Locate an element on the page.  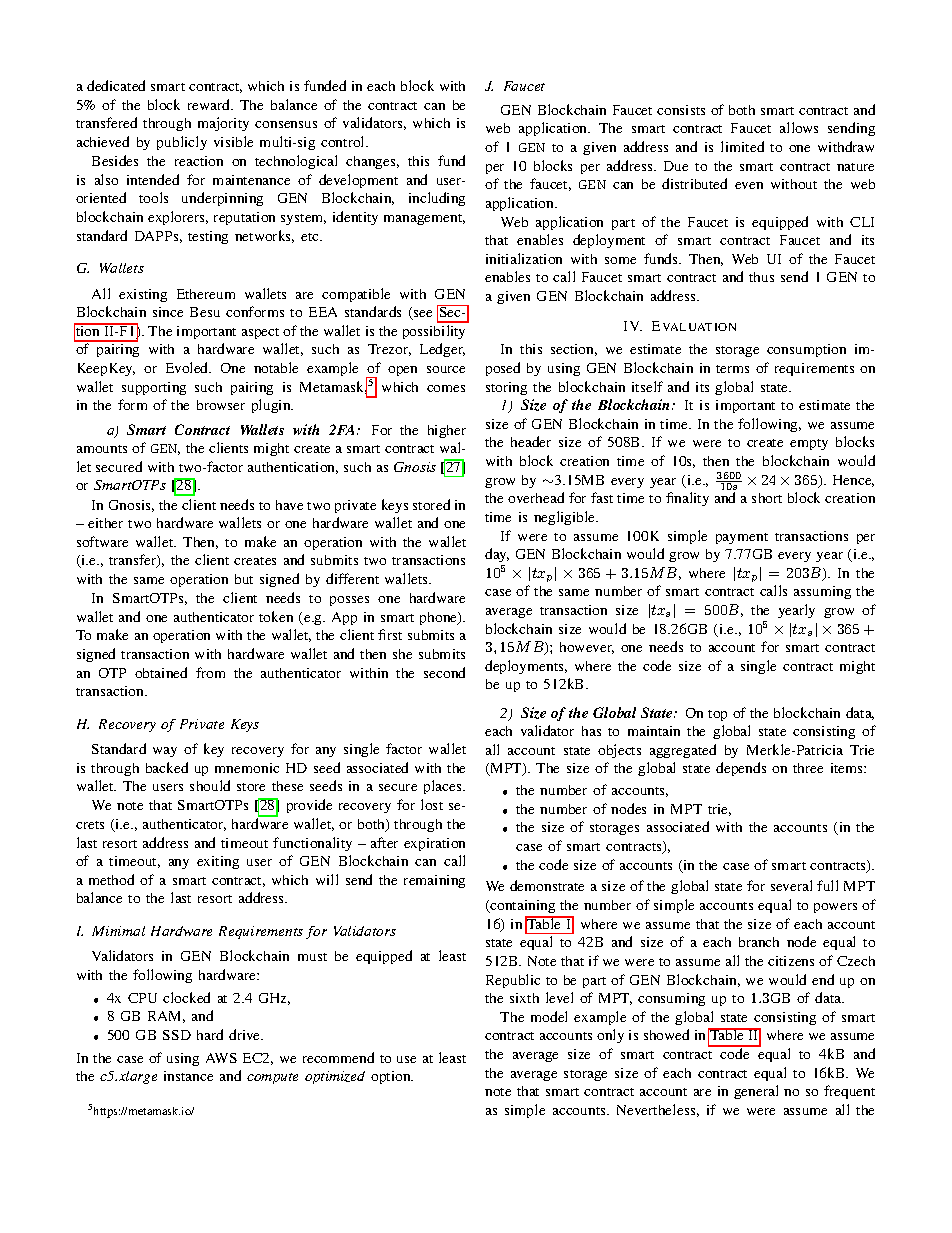
overhead is located at coordinates (536, 497).
